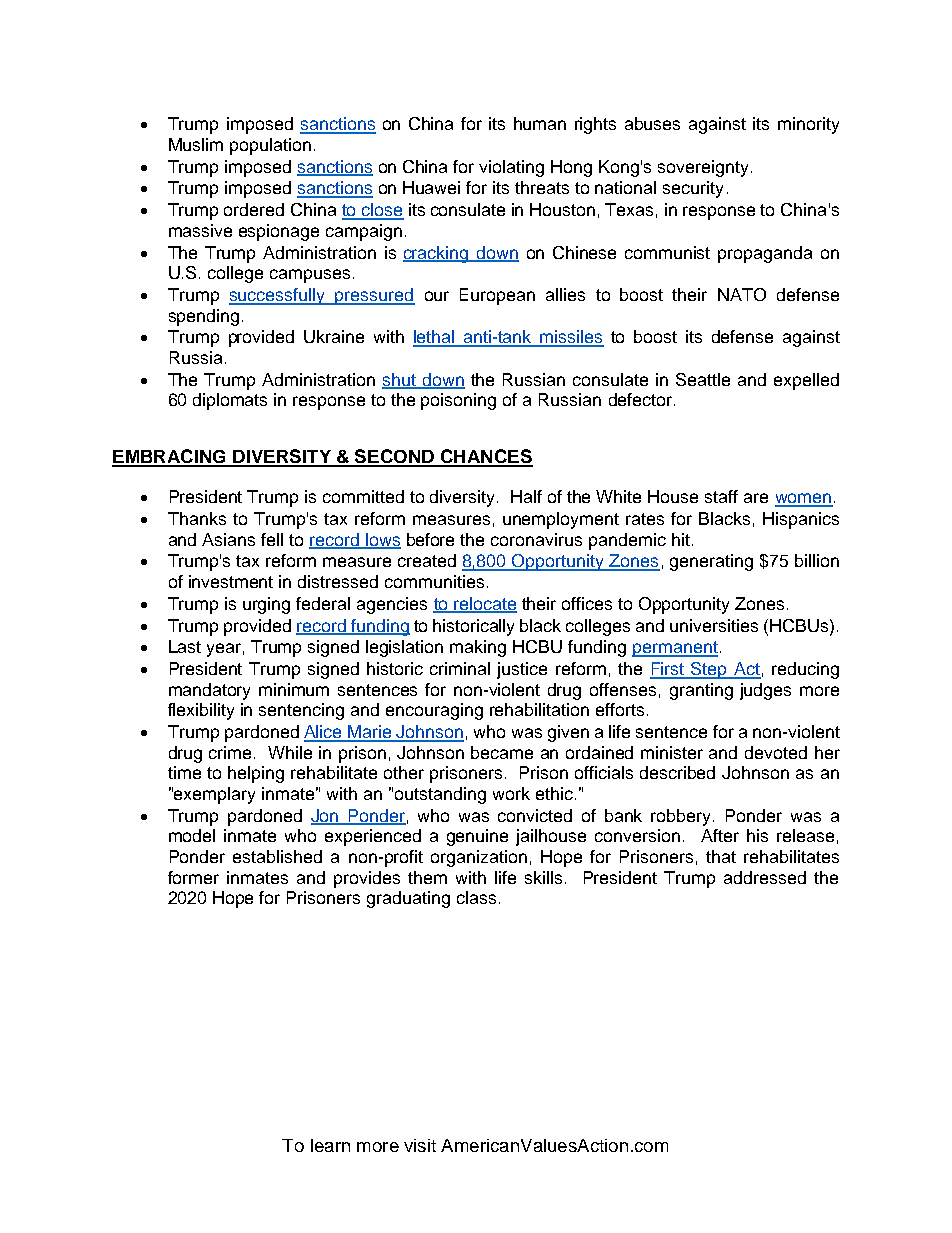 This screenshot has height=1233, width=952. I want to click on population, so click(270, 146).
